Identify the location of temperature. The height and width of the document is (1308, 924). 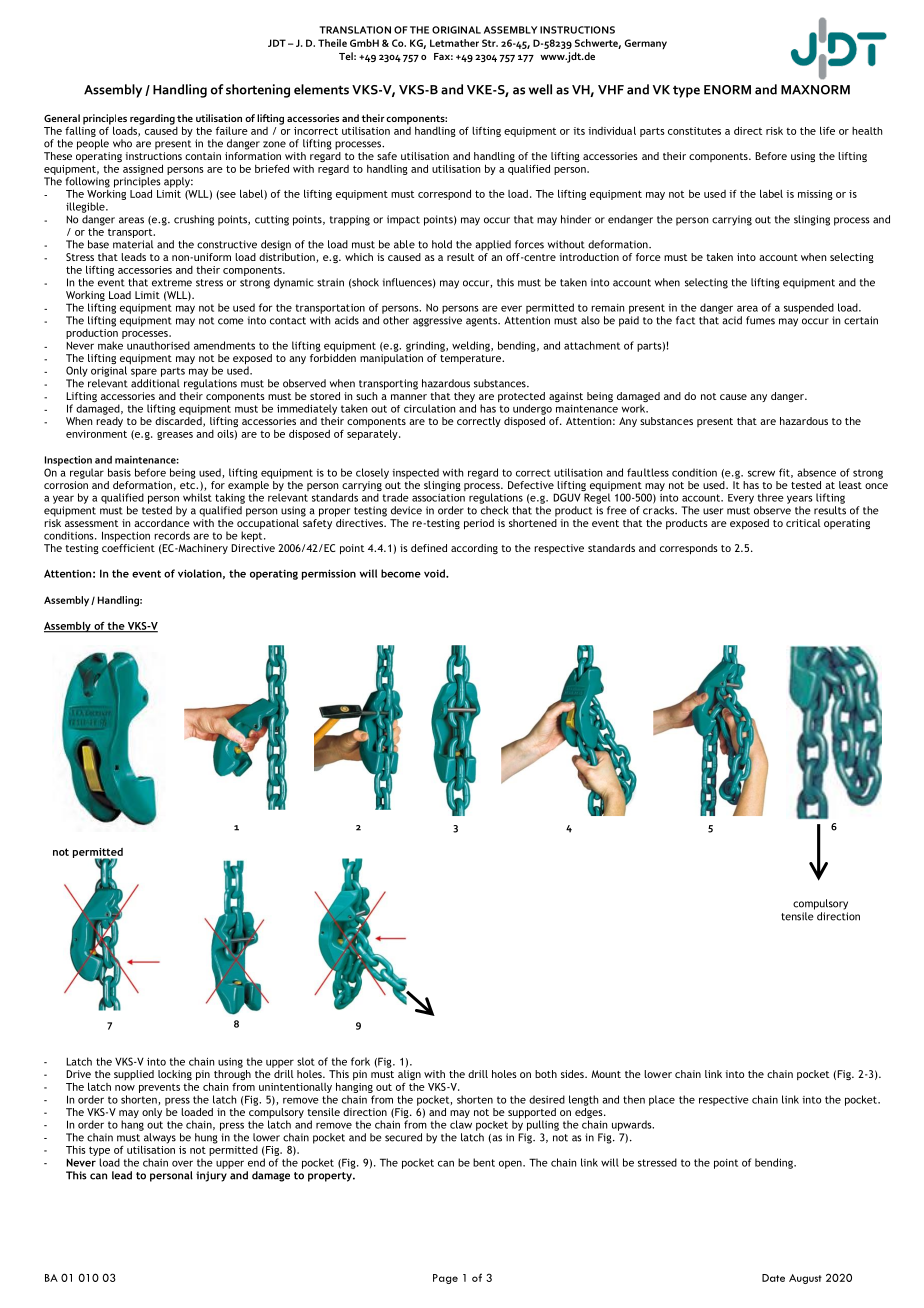
(472, 360).
